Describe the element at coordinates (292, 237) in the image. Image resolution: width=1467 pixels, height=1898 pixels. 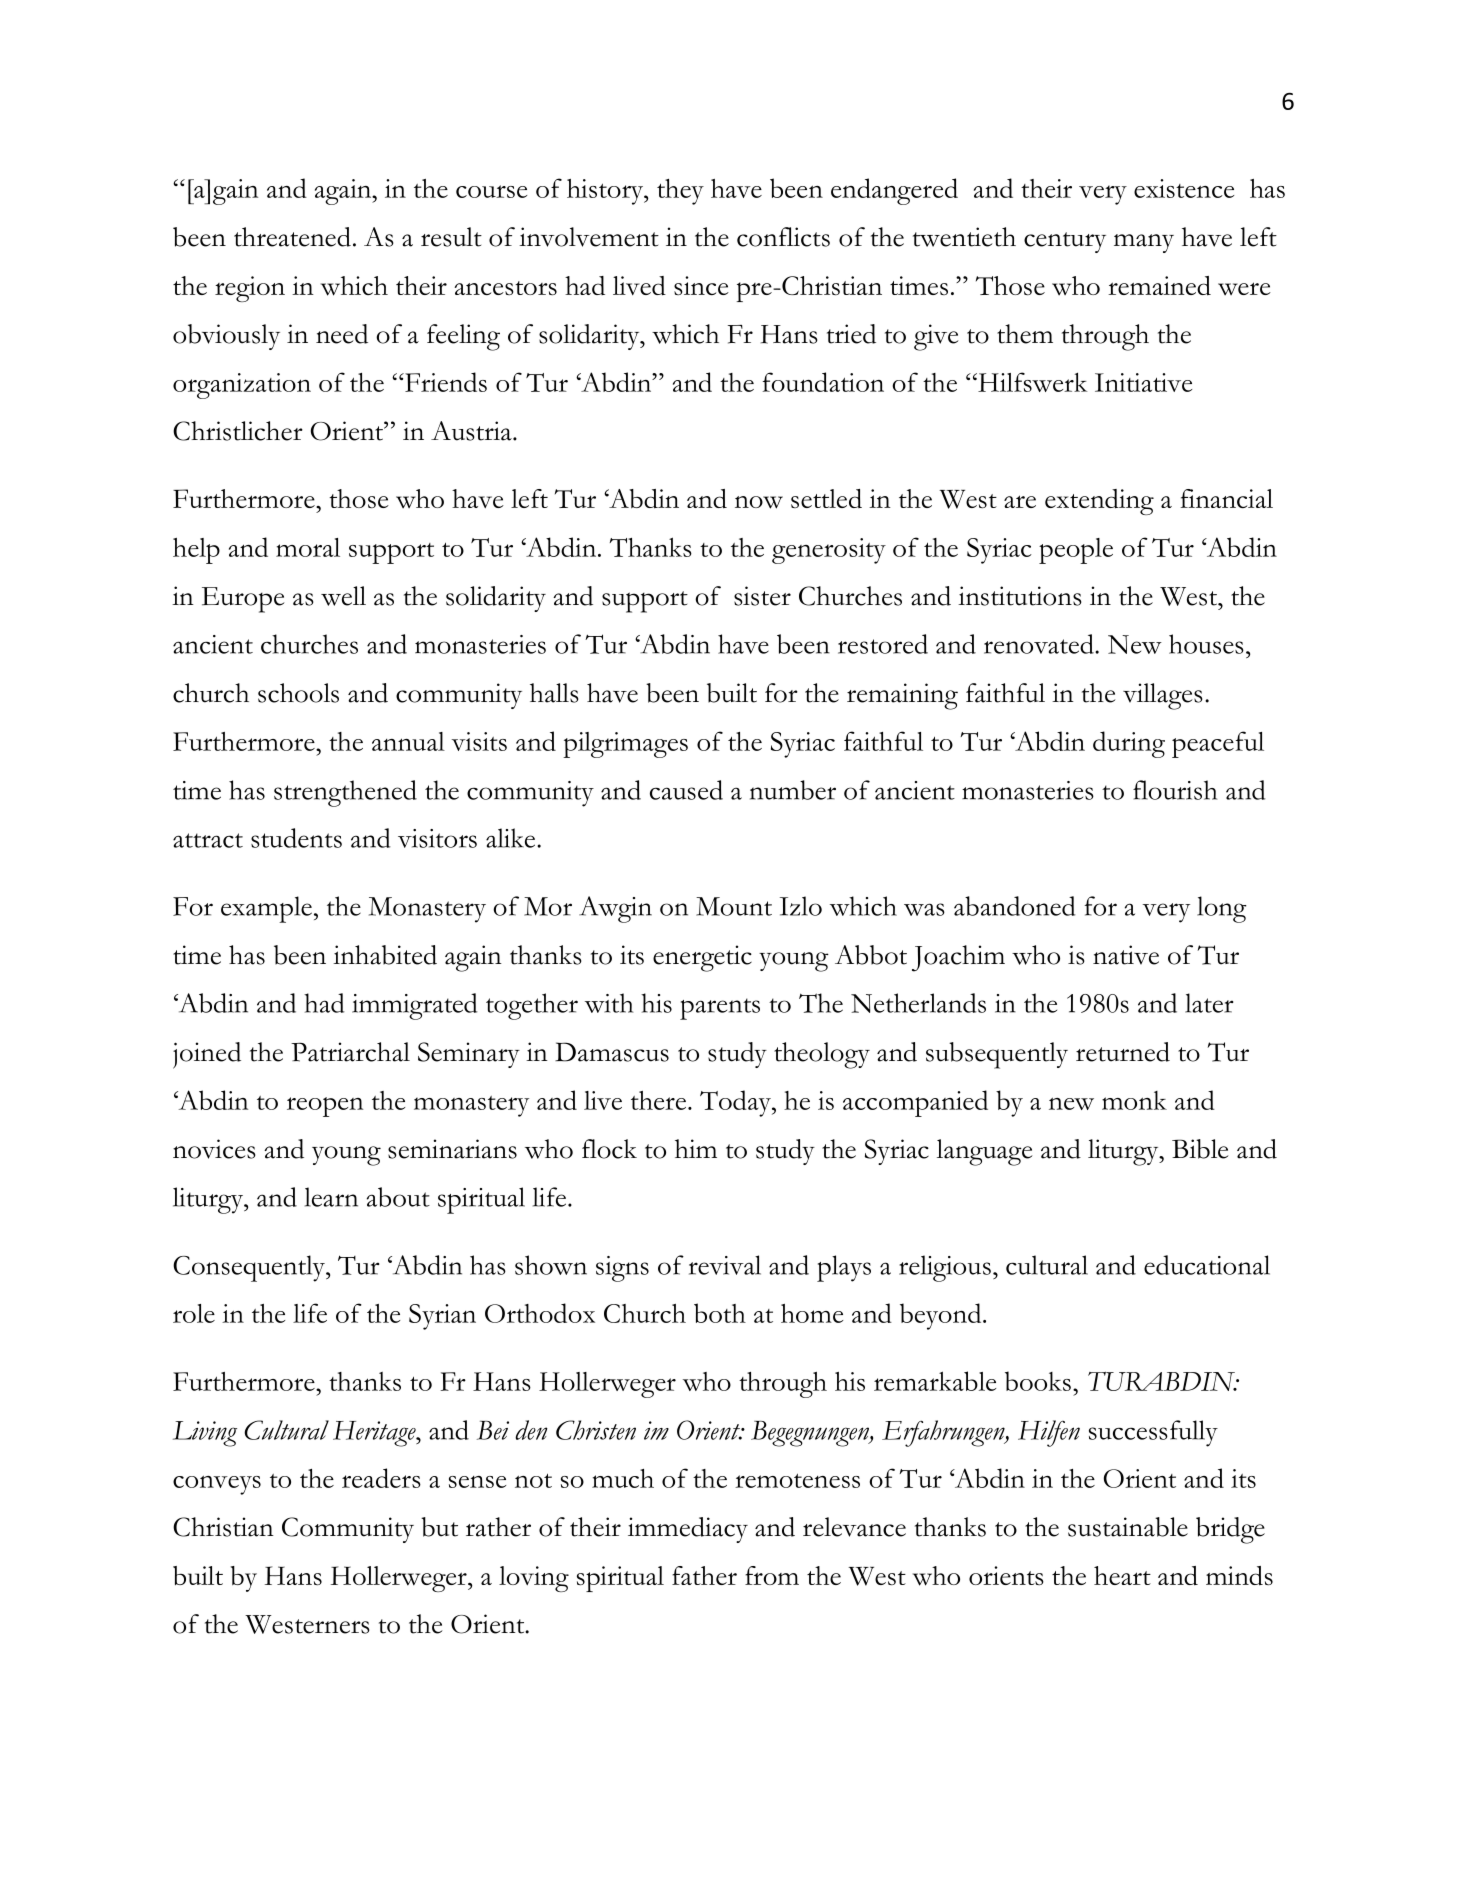
I see `threatened` at that location.
